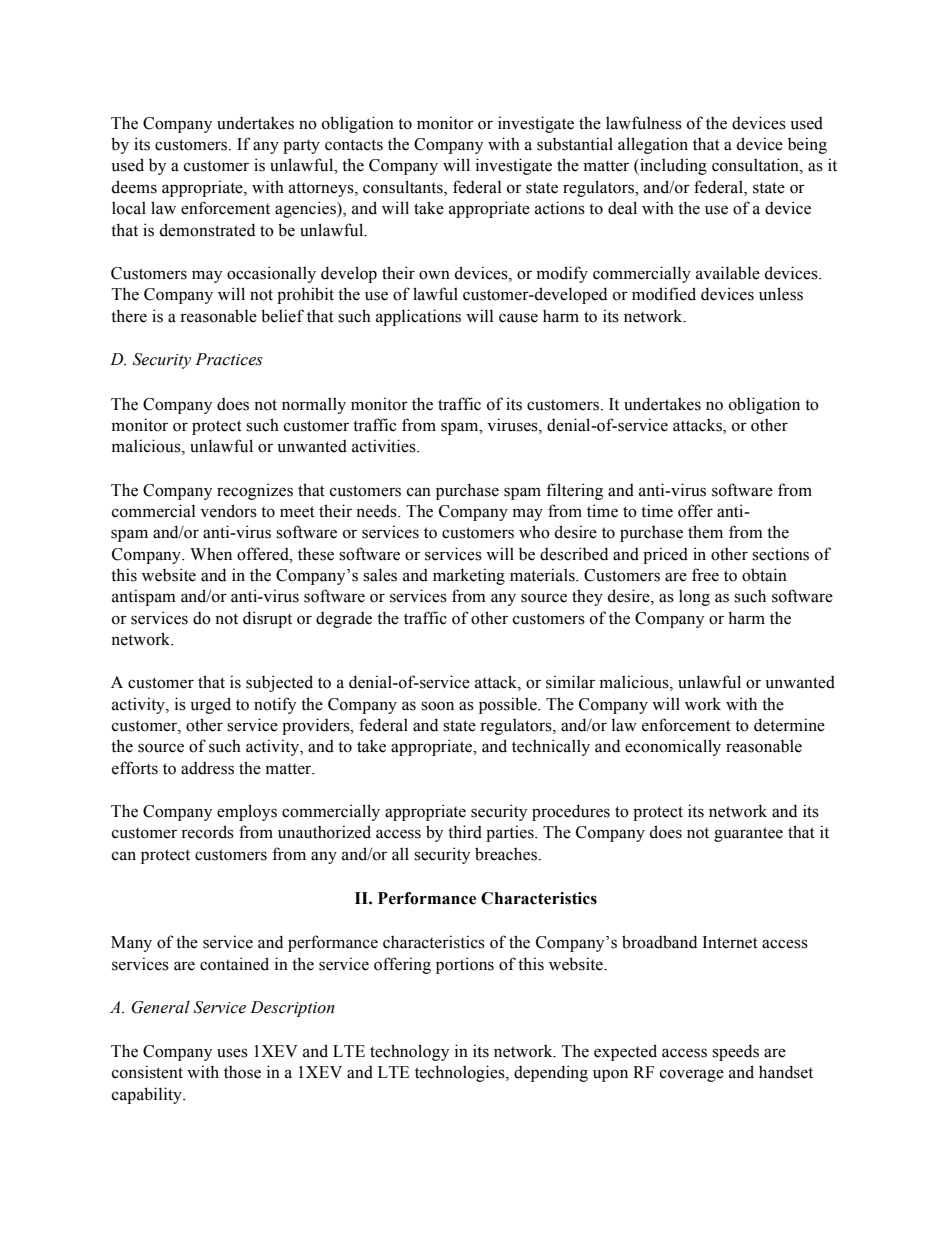  Describe the element at coordinates (469, 576) in the screenshot. I see `marketing` at that location.
